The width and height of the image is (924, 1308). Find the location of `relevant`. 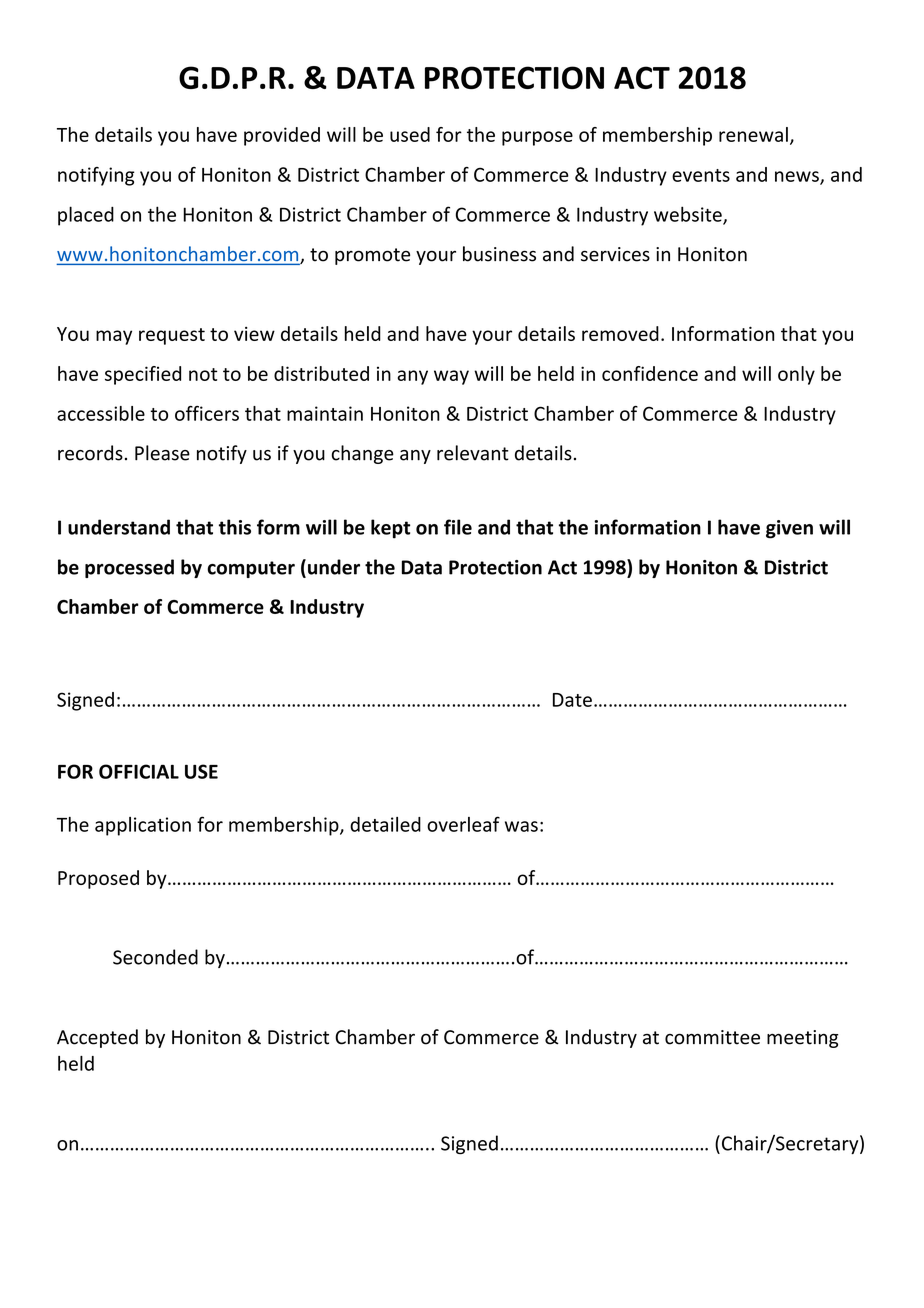

relevant is located at coordinates (473, 453).
